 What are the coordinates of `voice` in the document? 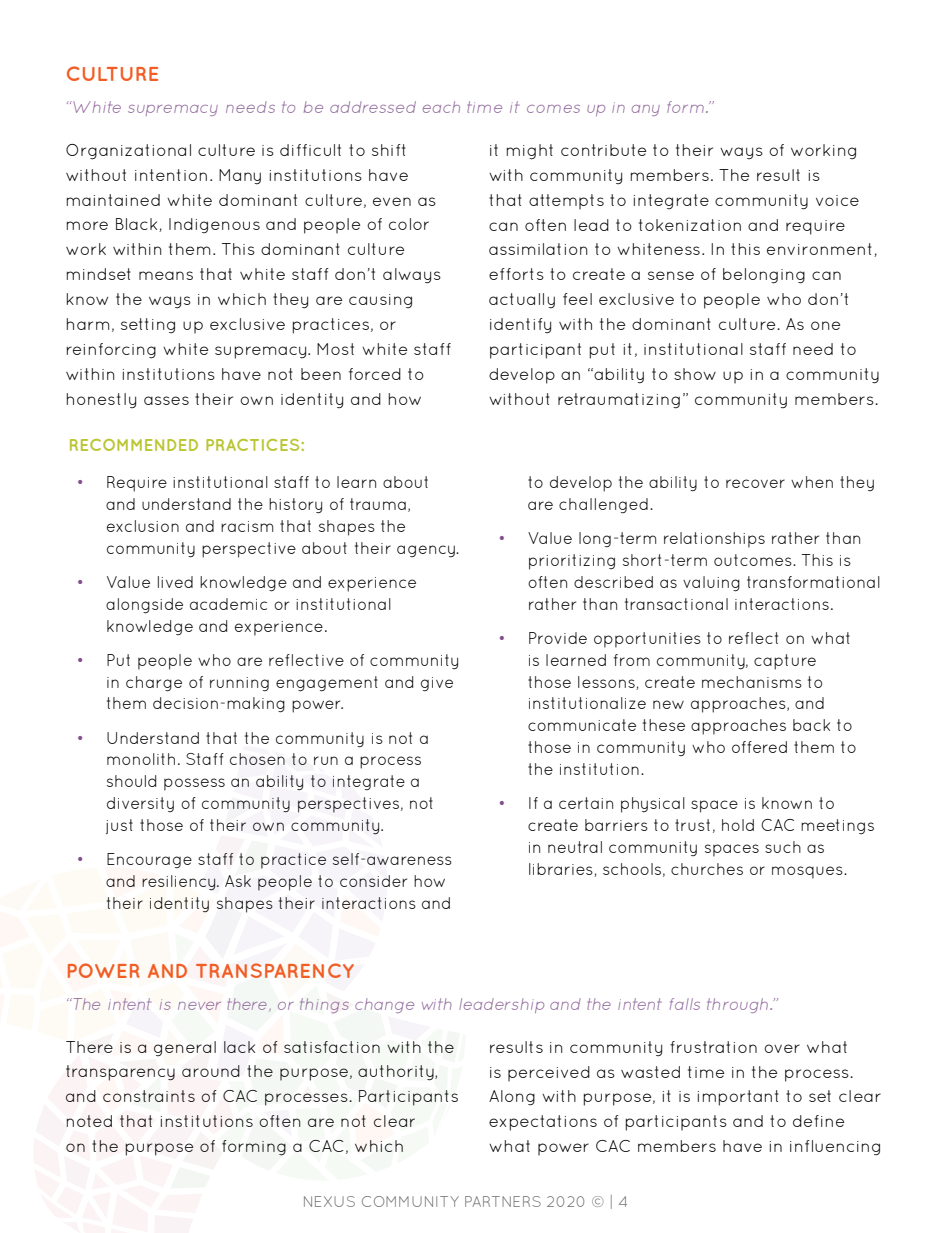 It's located at (837, 200).
